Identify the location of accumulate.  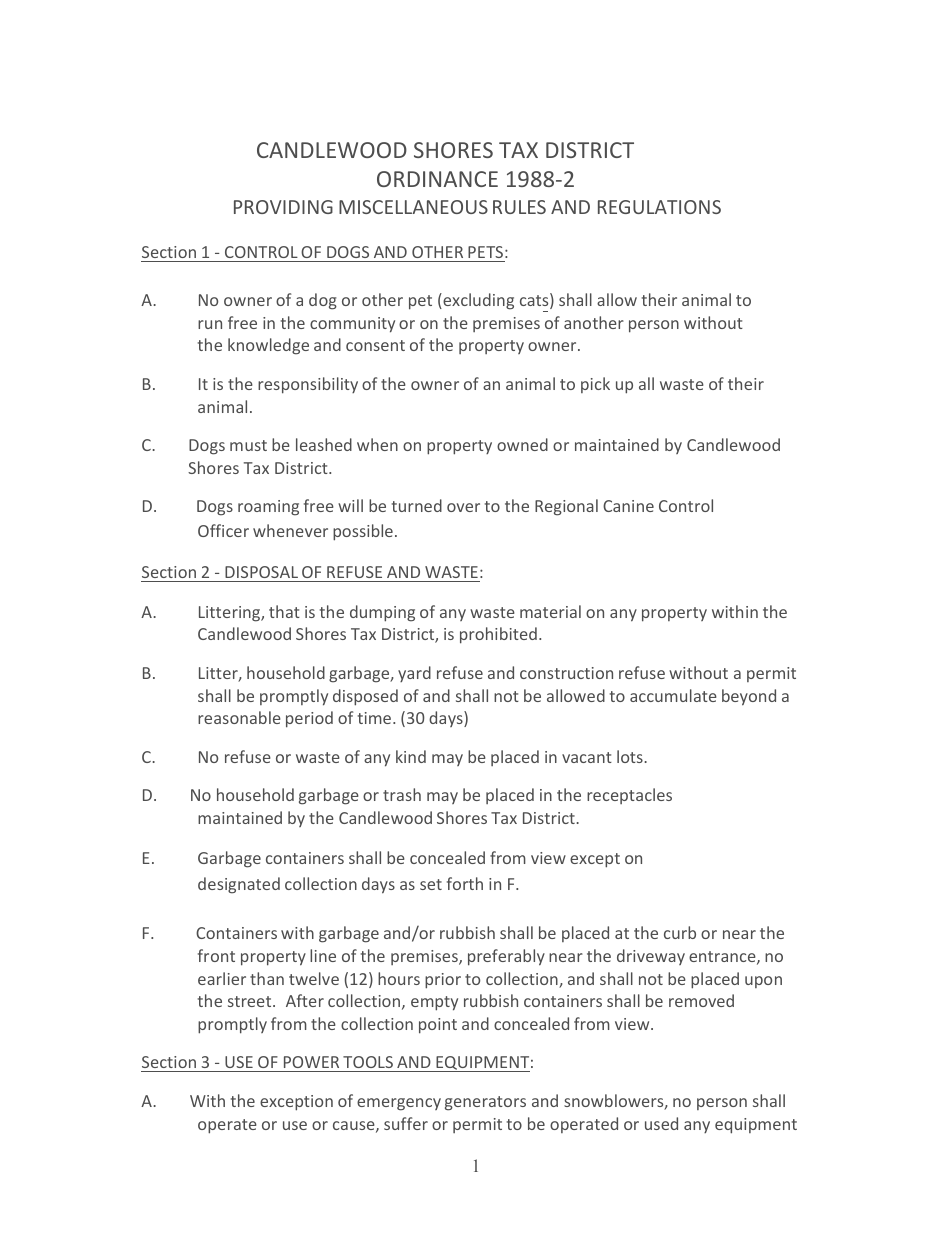
(673, 695).
